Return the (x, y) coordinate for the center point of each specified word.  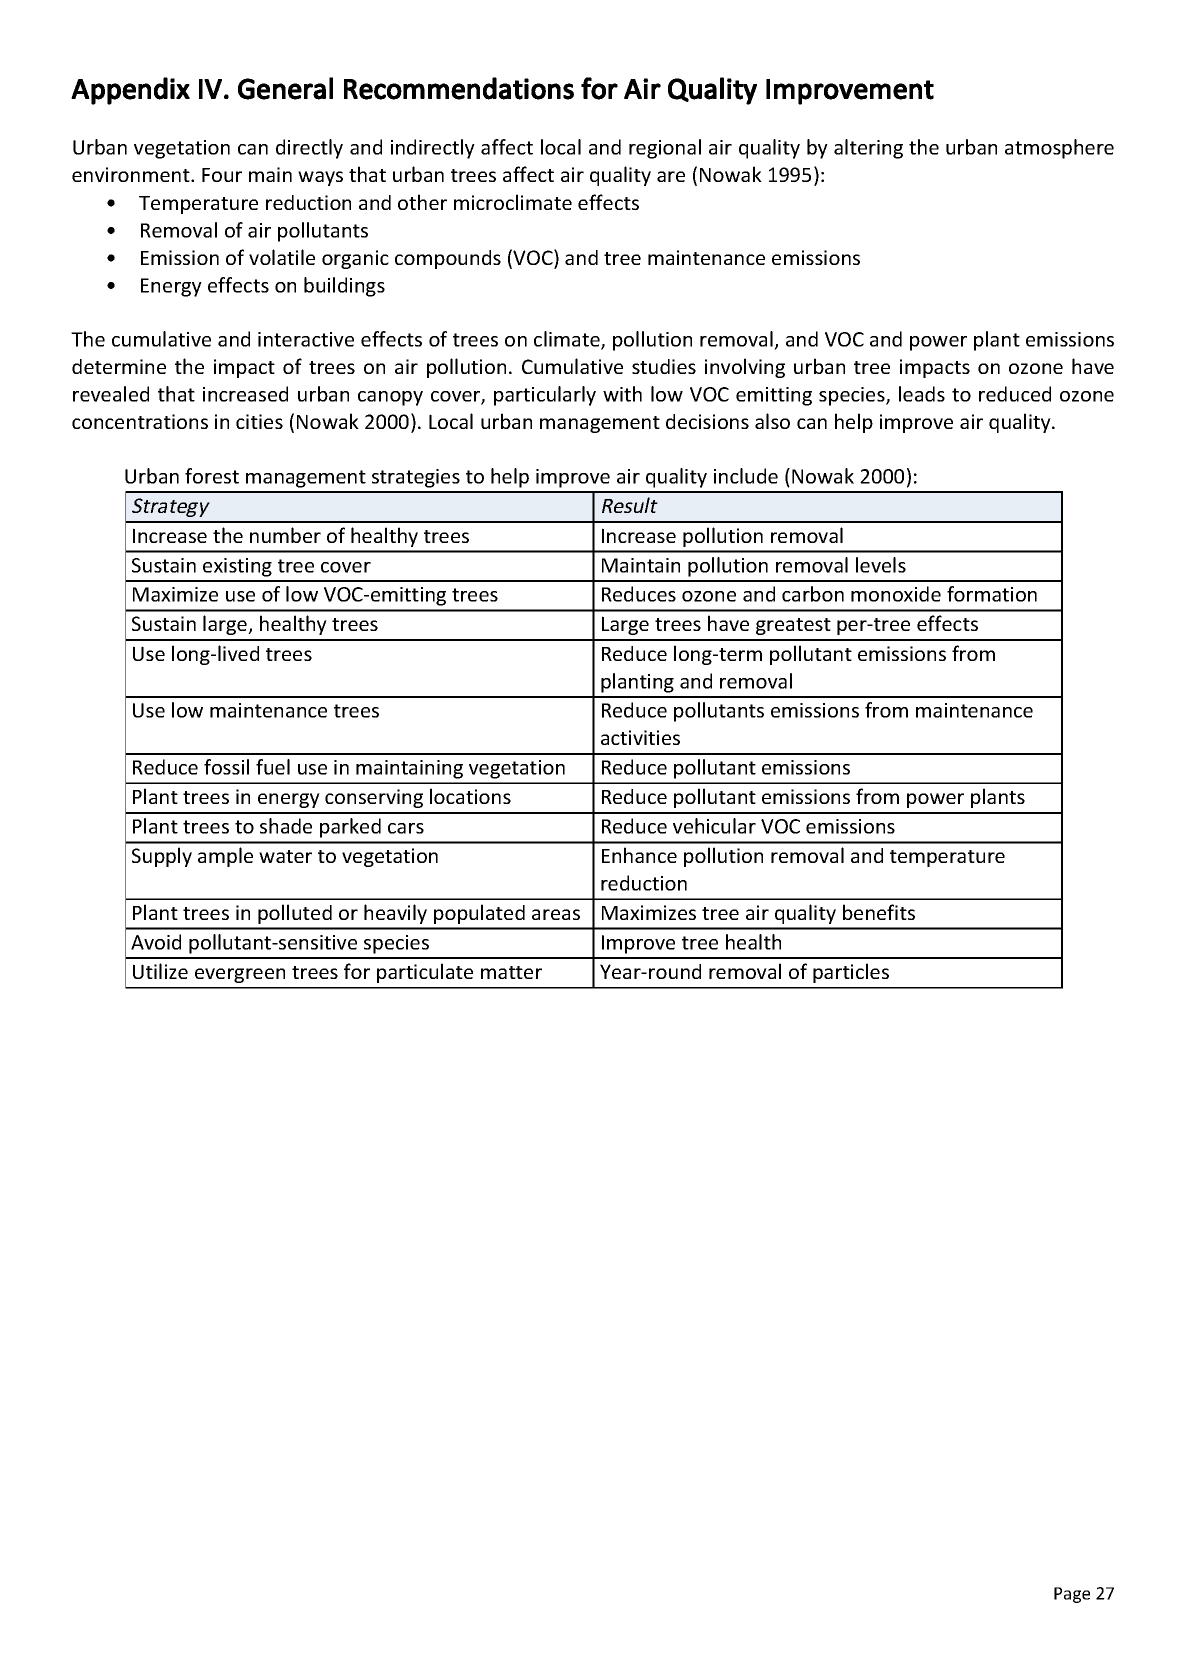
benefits (879, 912)
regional (665, 149)
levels (881, 565)
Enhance (639, 855)
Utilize (160, 971)
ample (225, 857)
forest (212, 476)
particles (851, 973)
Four (222, 175)
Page (1072, 1595)
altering (868, 149)
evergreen (240, 975)
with (622, 394)
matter (511, 972)
